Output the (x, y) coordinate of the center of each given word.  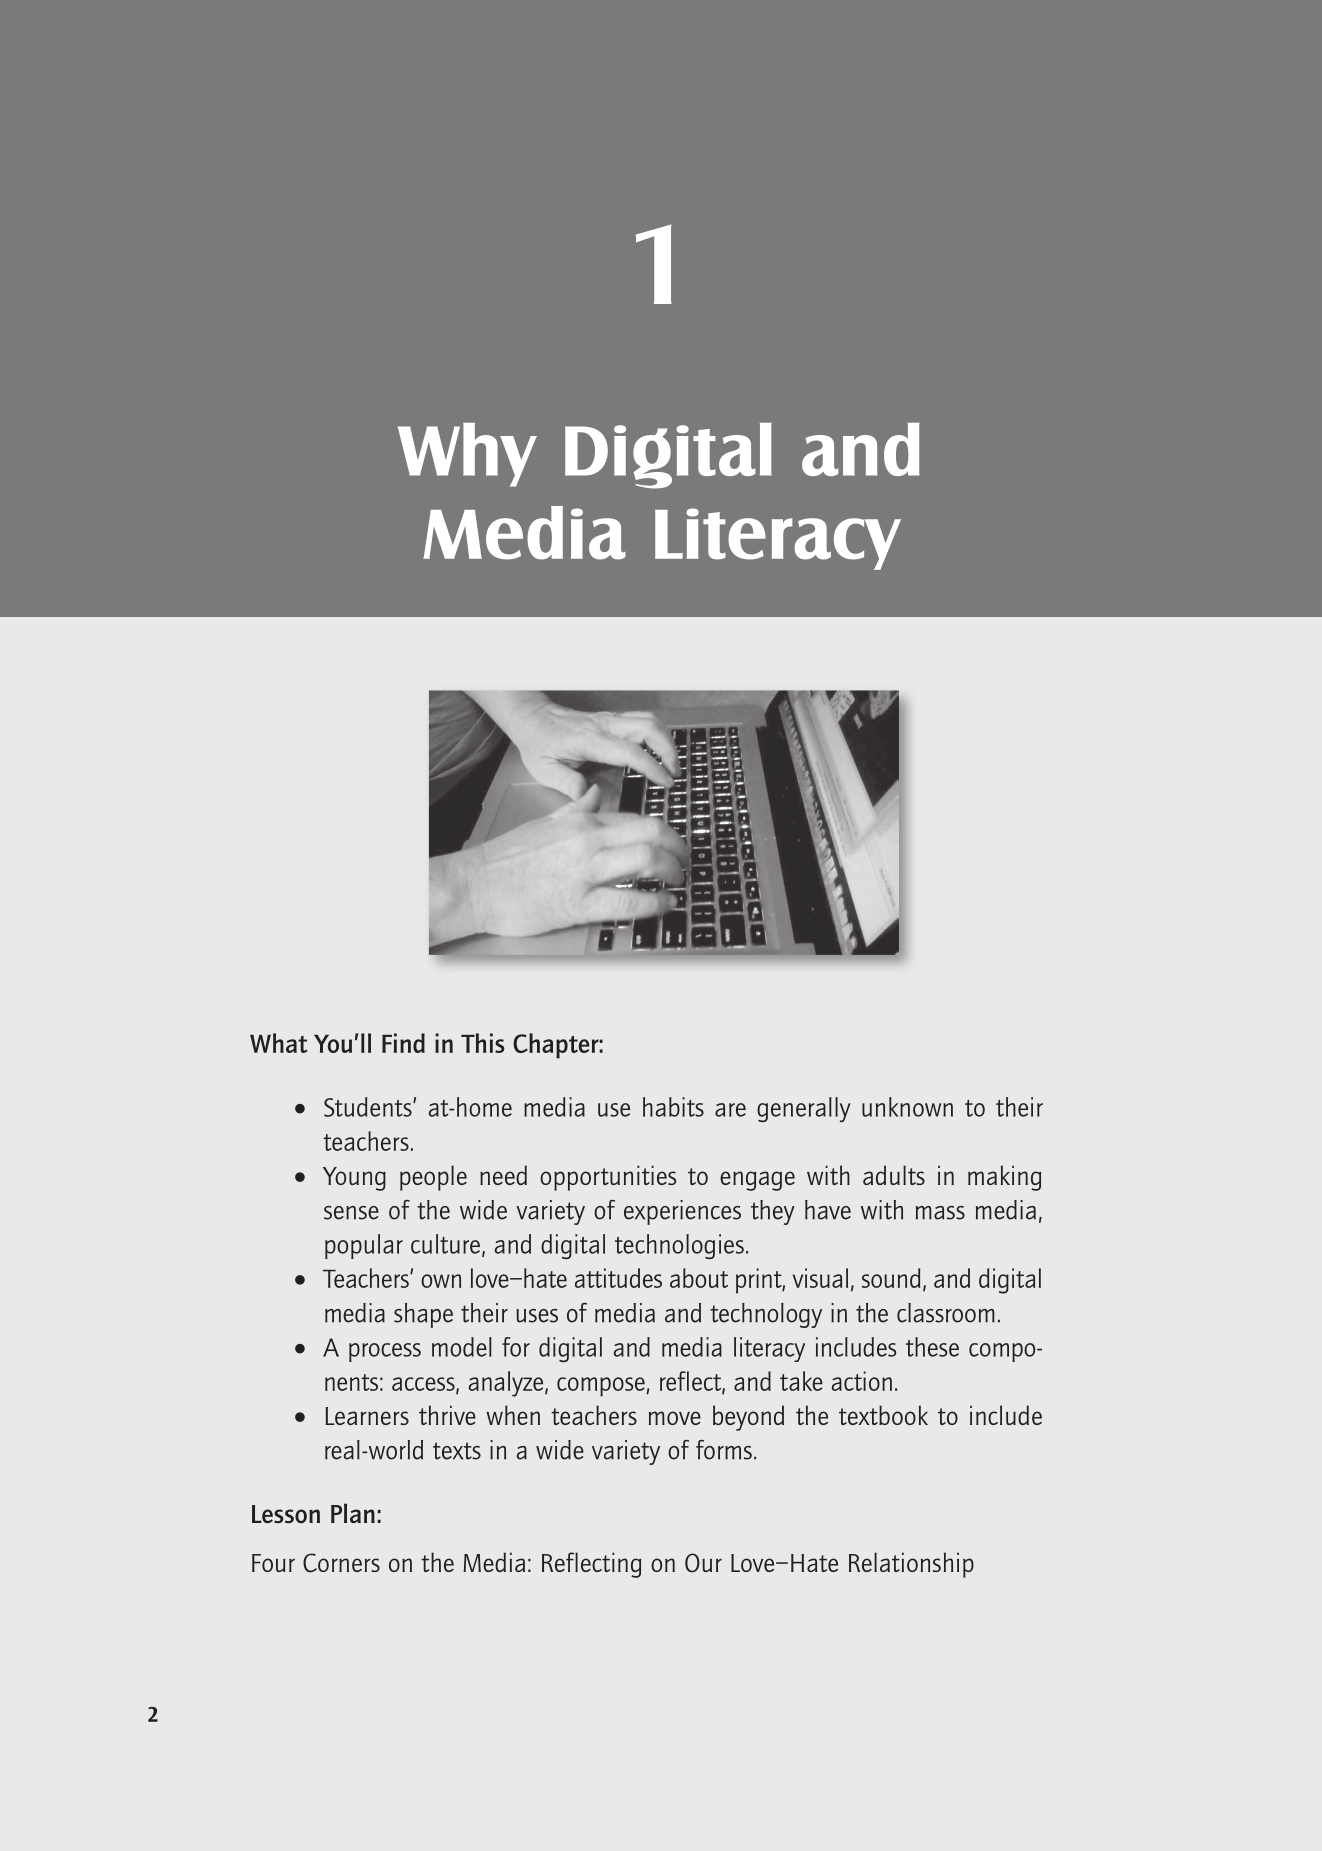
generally (804, 1109)
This (483, 1043)
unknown (907, 1107)
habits (673, 1107)
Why (467, 455)
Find (403, 1043)
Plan (353, 1513)
